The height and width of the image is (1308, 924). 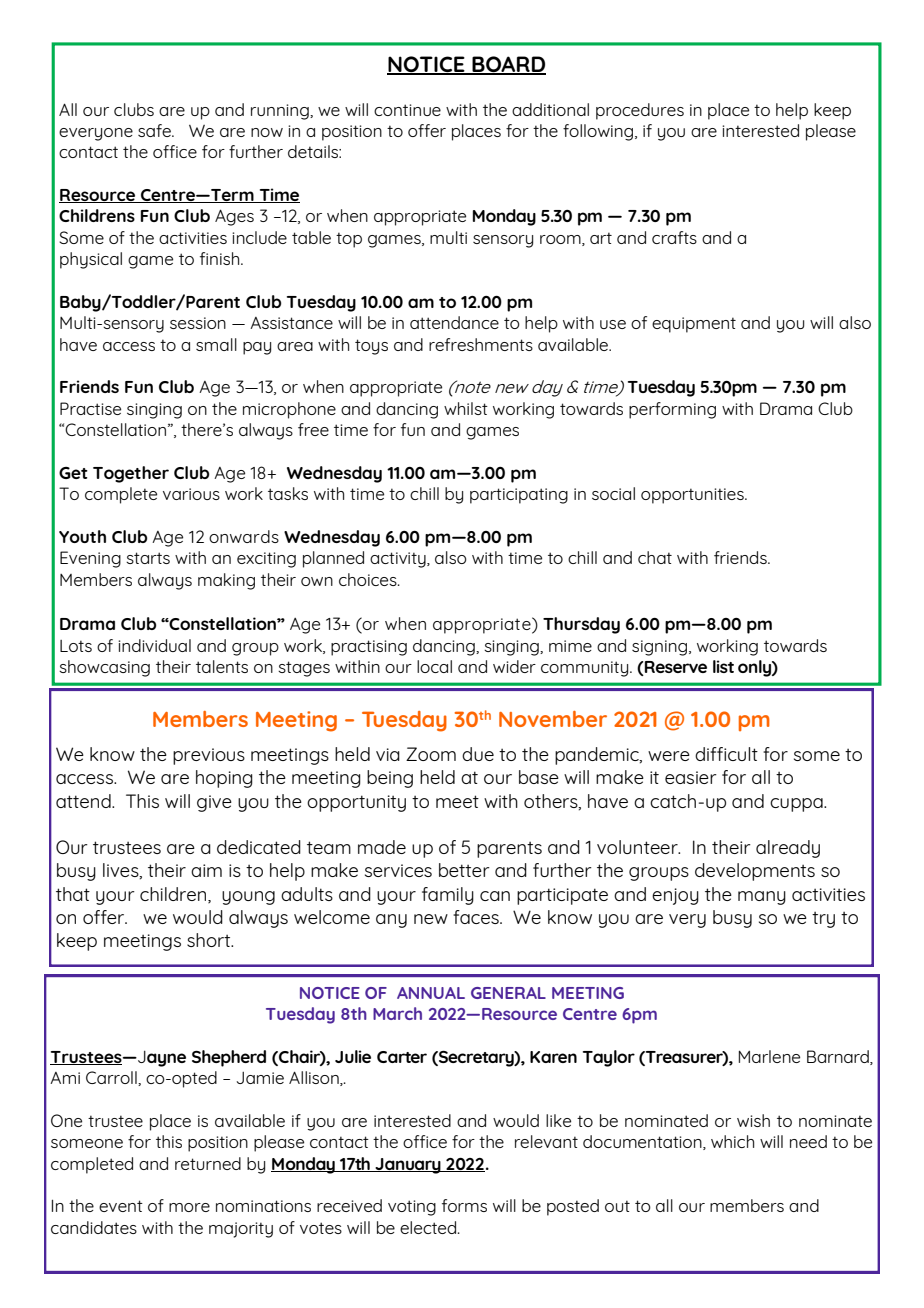 I want to click on procedures, so click(x=640, y=111).
